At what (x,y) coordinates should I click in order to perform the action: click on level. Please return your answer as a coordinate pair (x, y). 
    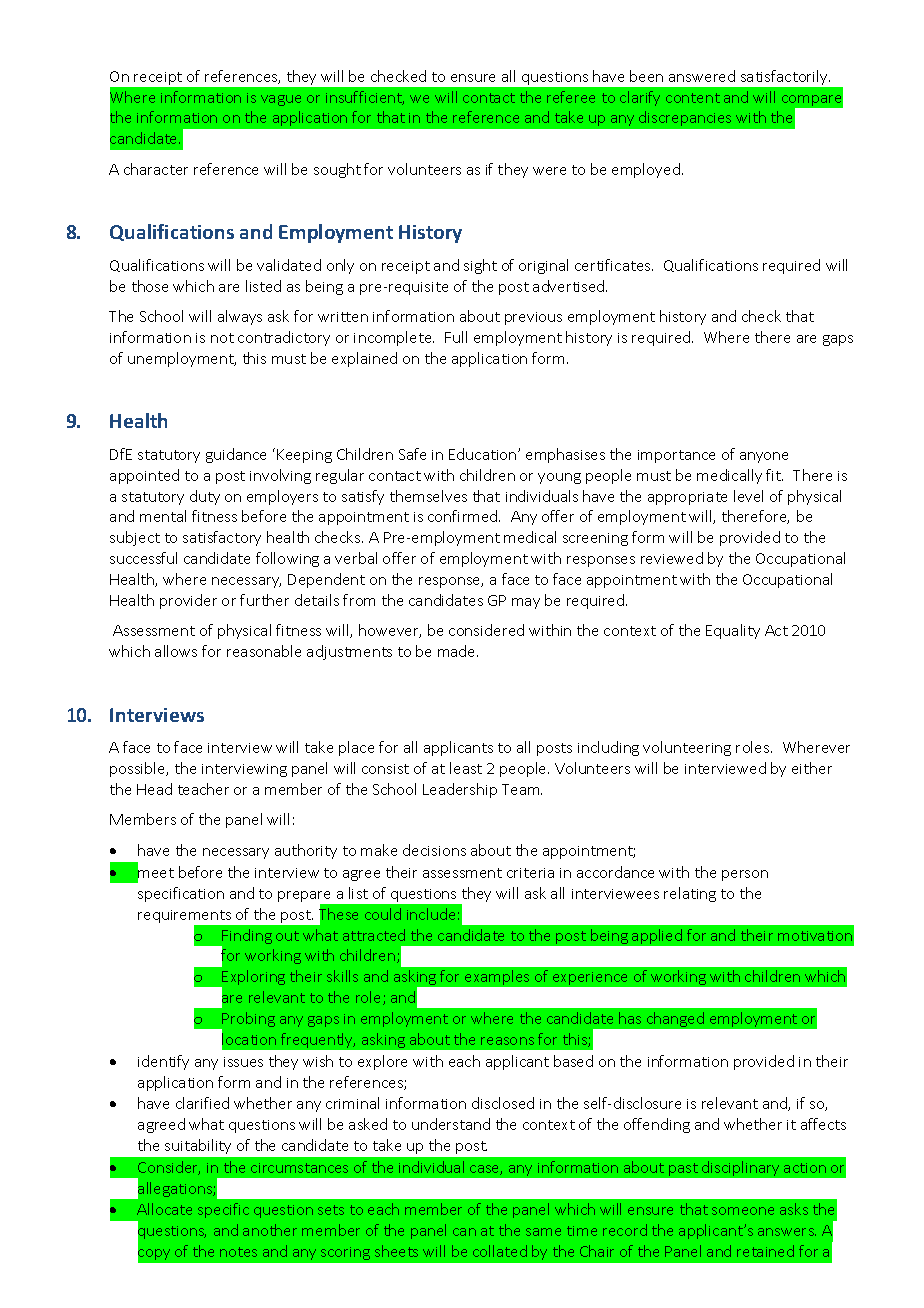
    Looking at the image, I should click on (748, 496).
